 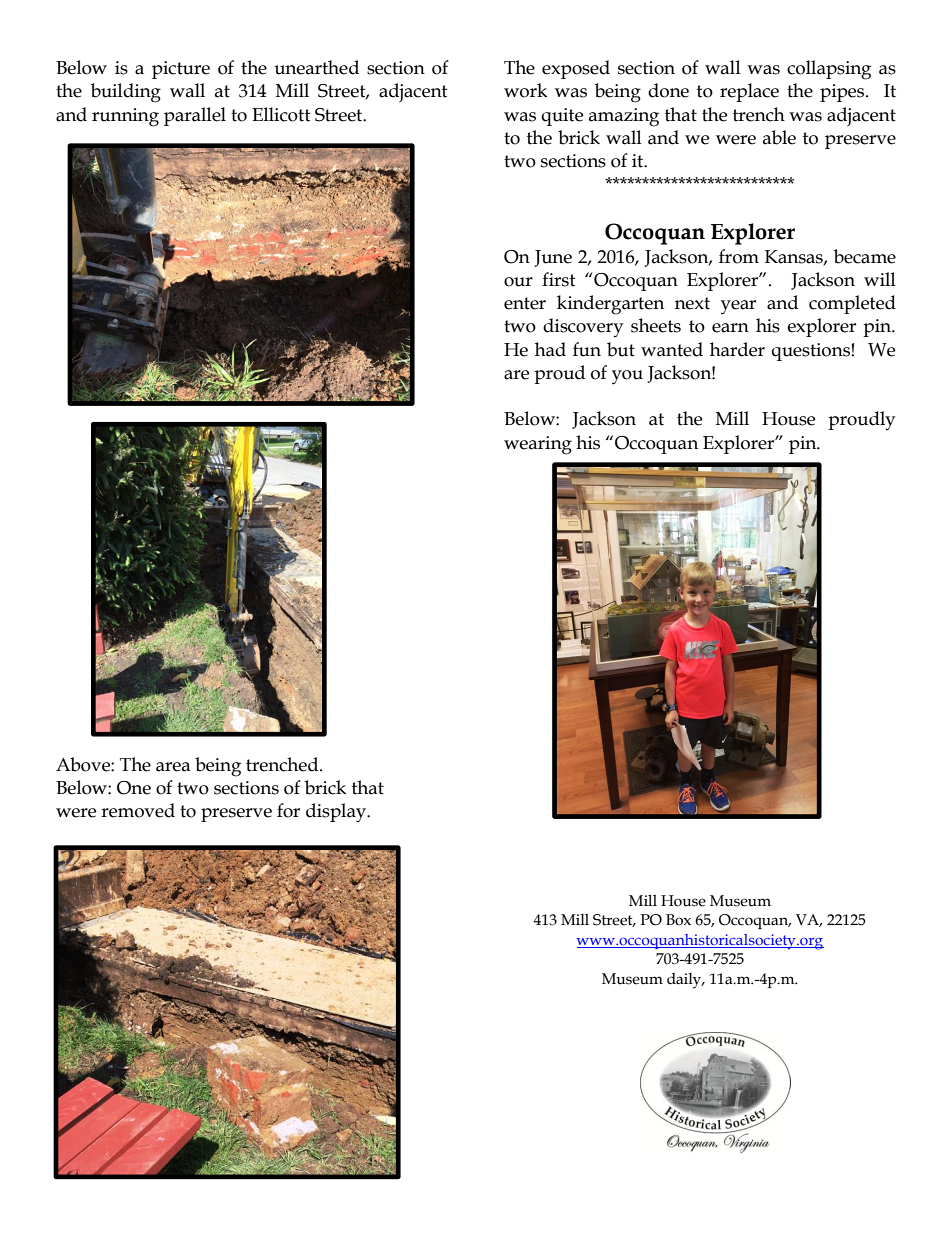 What do you see at coordinates (749, 92) in the screenshot?
I see `replace` at bounding box center [749, 92].
